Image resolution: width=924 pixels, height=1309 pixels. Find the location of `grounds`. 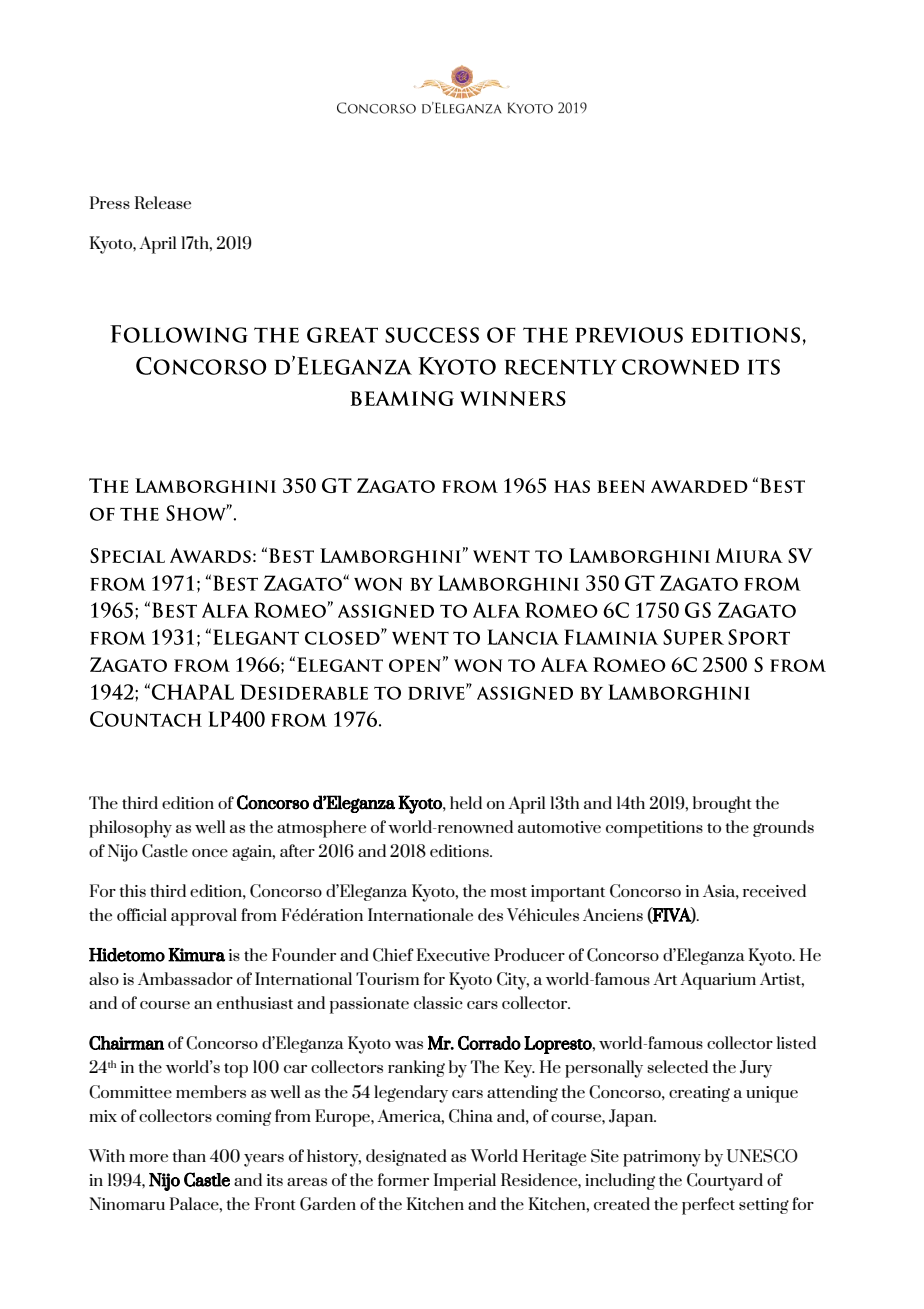

grounds is located at coordinates (783, 828).
